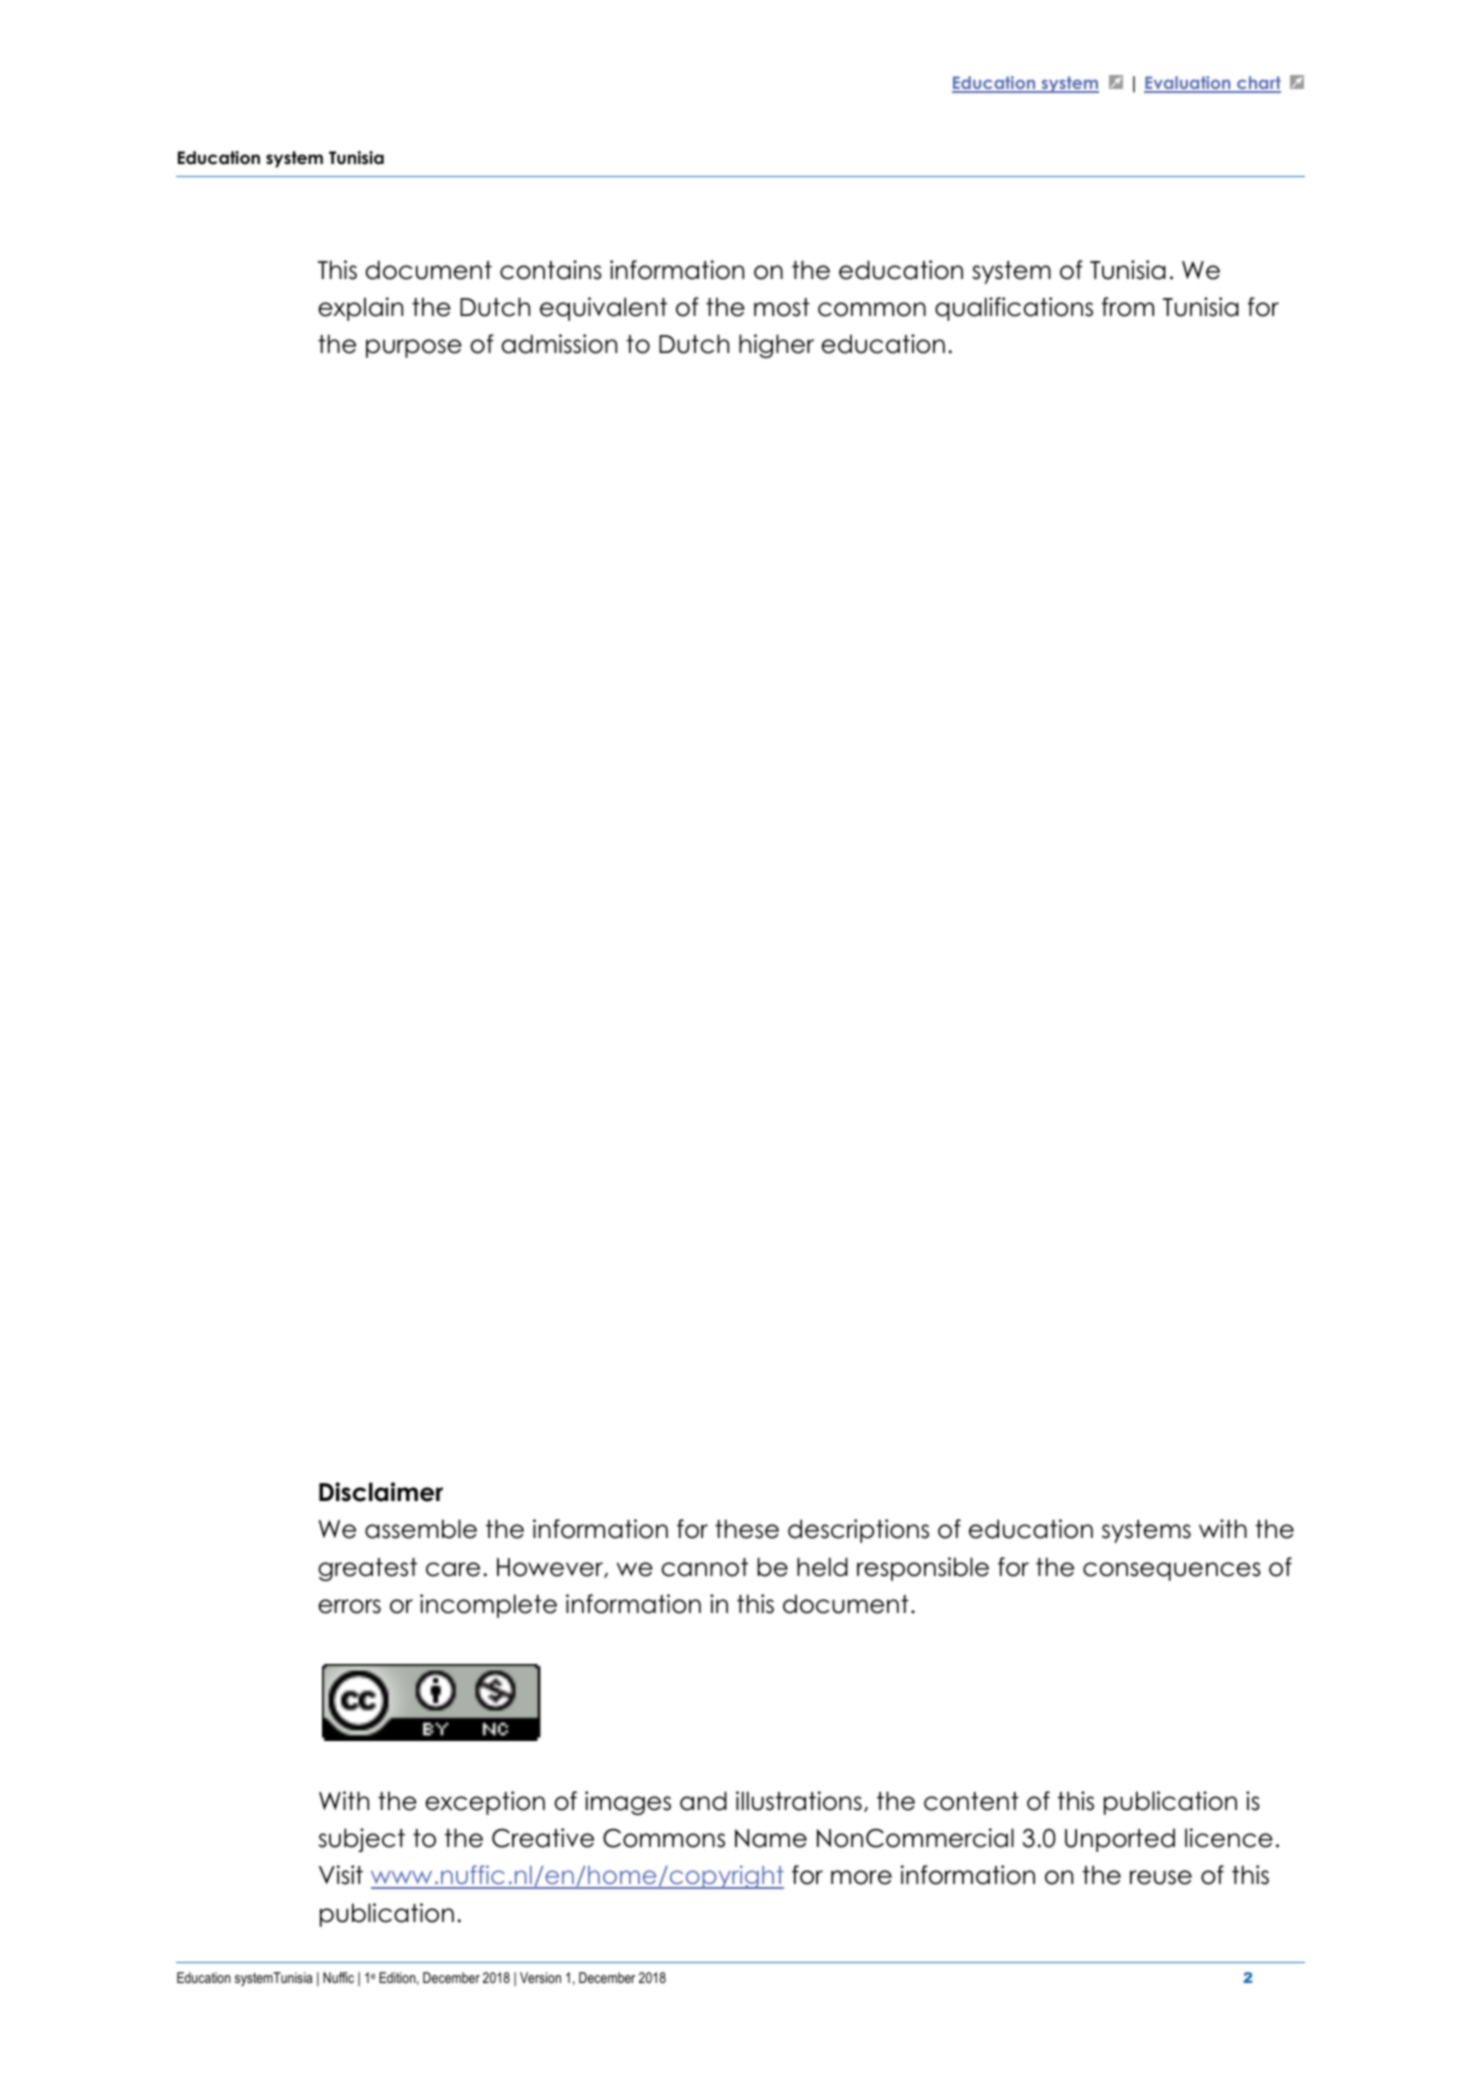 The image size is (1482, 2096). Describe the element at coordinates (540, 1977) in the image. I see `Version` at that location.
